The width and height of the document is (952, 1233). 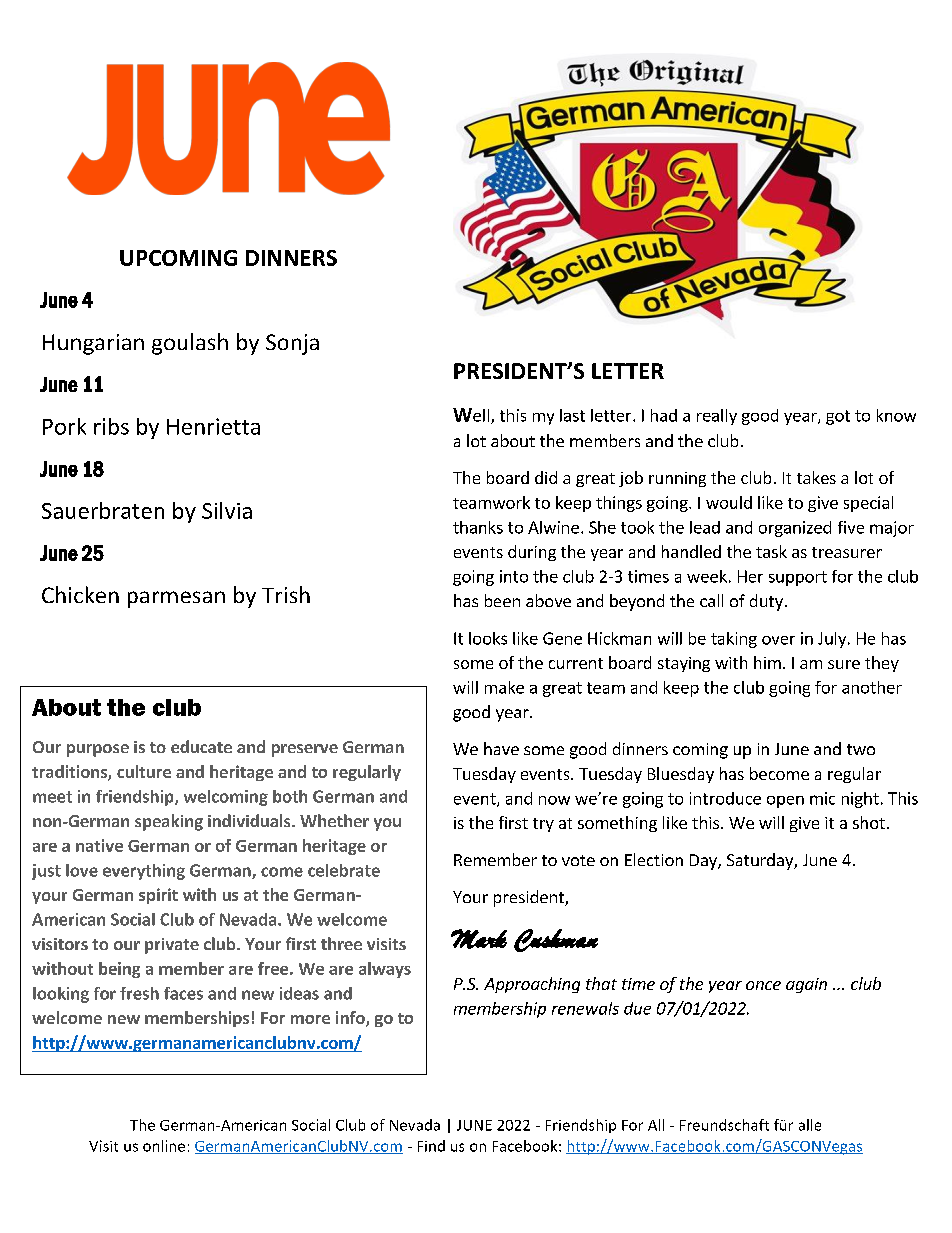 What do you see at coordinates (806, 985) in the document?
I see `again` at bounding box center [806, 985].
